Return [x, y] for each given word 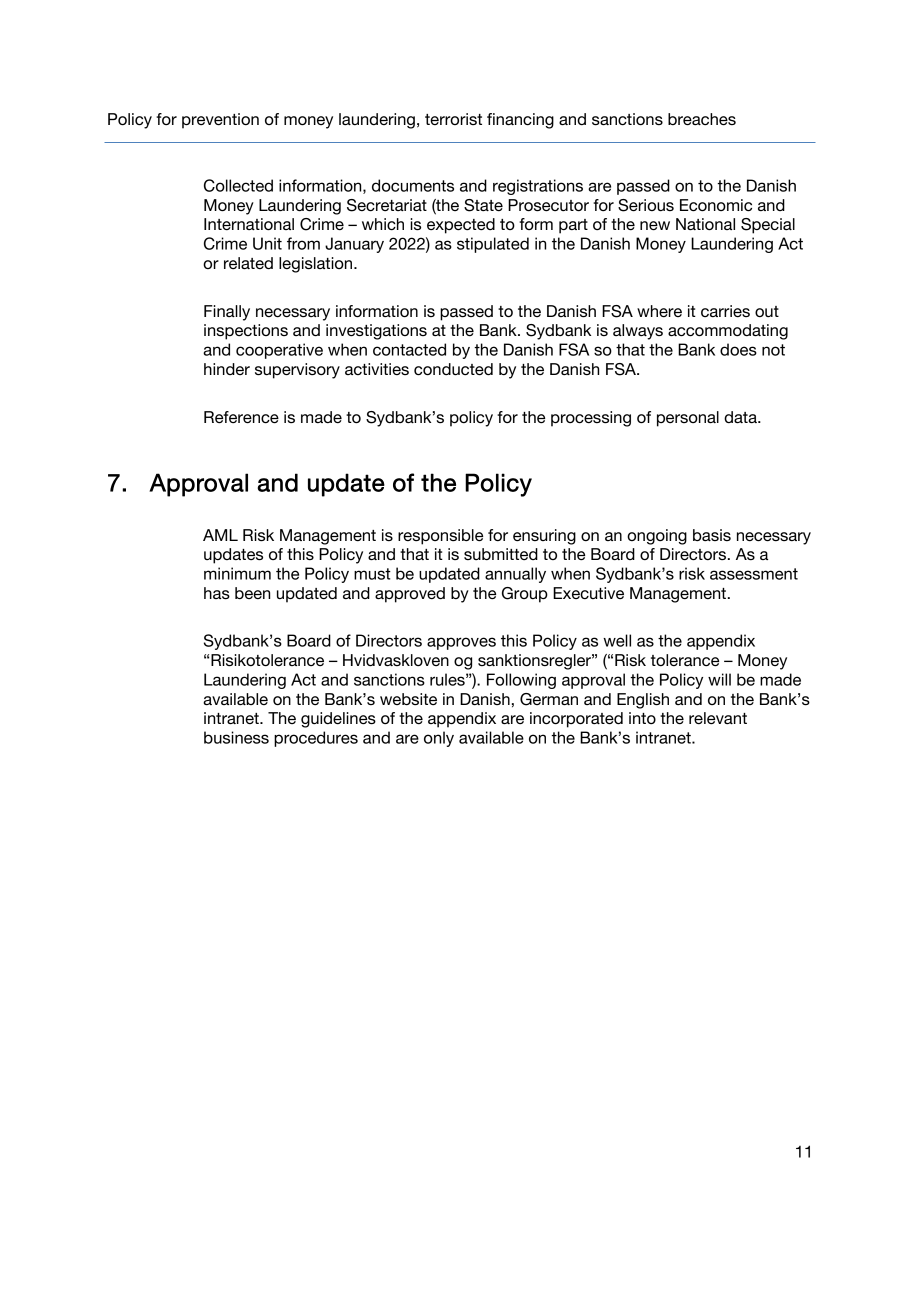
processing [591, 419]
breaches [702, 119]
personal [688, 419]
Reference [241, 417]
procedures [316, 739]
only [439, 739]
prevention [220, 121]
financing [520, 121]
